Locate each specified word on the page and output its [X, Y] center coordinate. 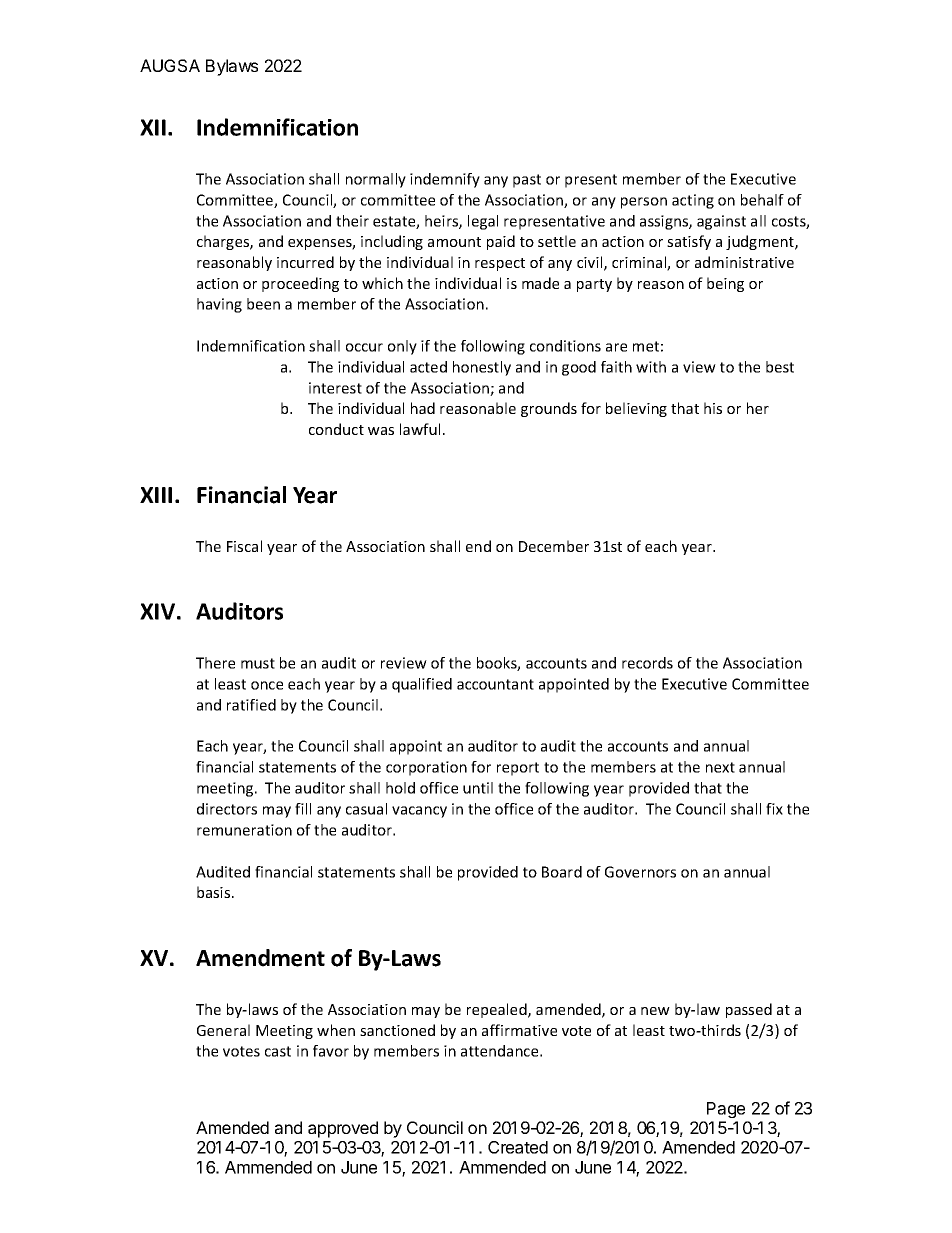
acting [693, 201]
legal [483, 222]
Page [726, 1110]
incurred [305, 262]
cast [278, 1051]
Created [518, 1147]
